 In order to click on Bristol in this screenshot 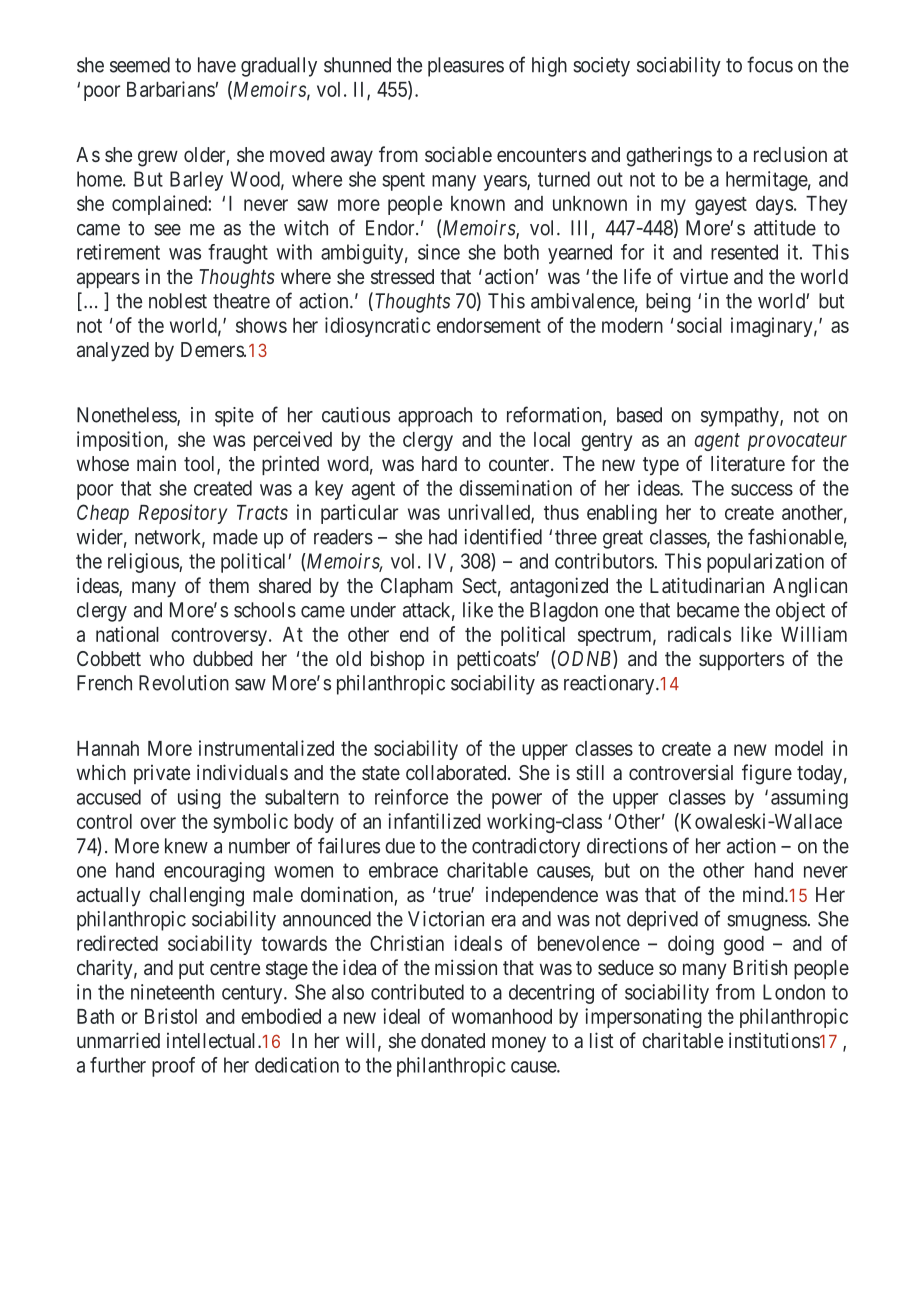, I will do `click(171, 1016)`.
